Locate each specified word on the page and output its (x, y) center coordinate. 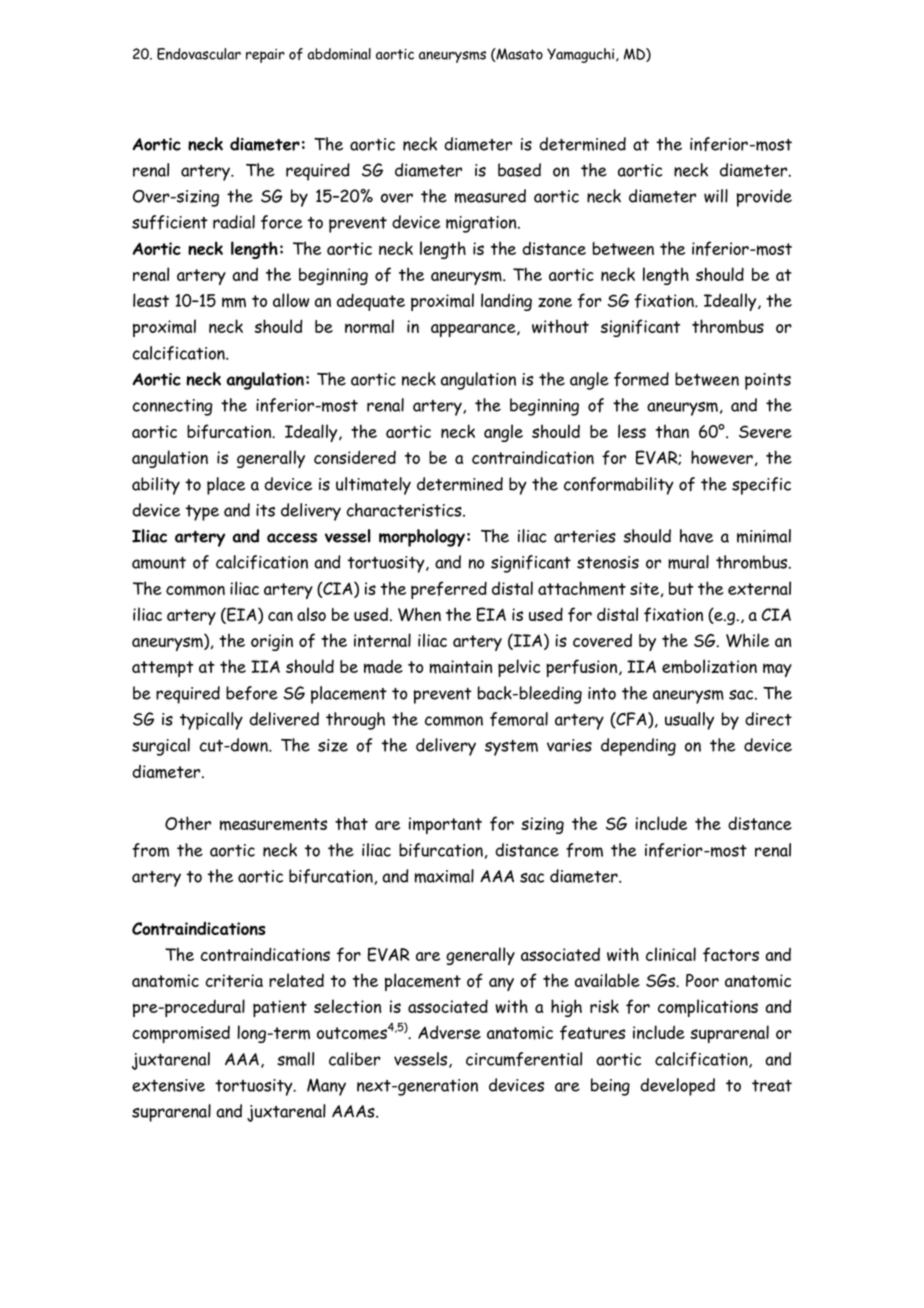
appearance (474, 330)
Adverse (449, 1032)
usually (689, 721)
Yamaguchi (582, 55)
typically (211, 721)
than (672, 431)
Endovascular (199, 54)
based (519, 170)
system (511, 748)
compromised (181, 1034)
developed (677, 1087)
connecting (173, 407)
